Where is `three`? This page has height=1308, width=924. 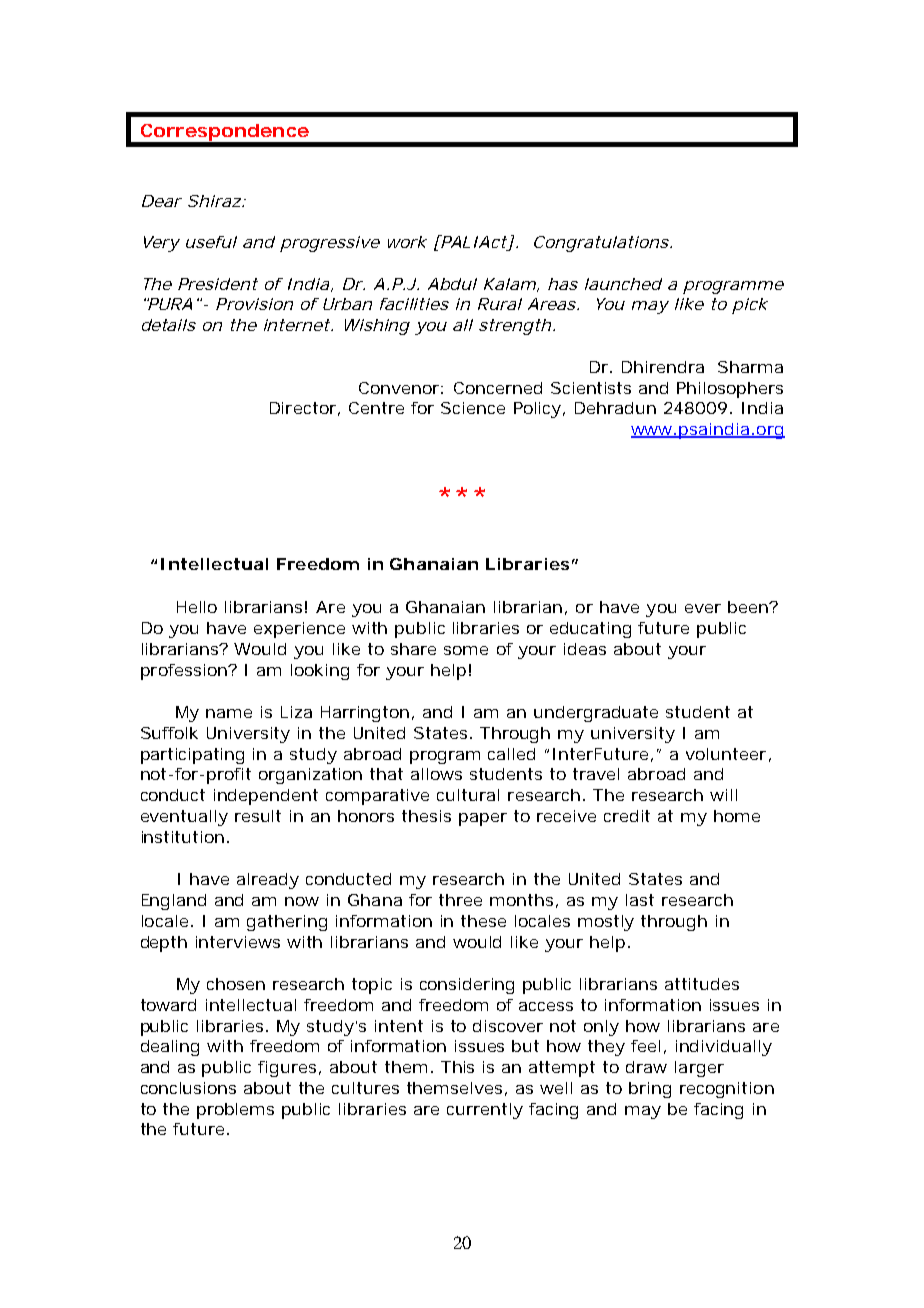
three is located at coordinates (460, 900).
